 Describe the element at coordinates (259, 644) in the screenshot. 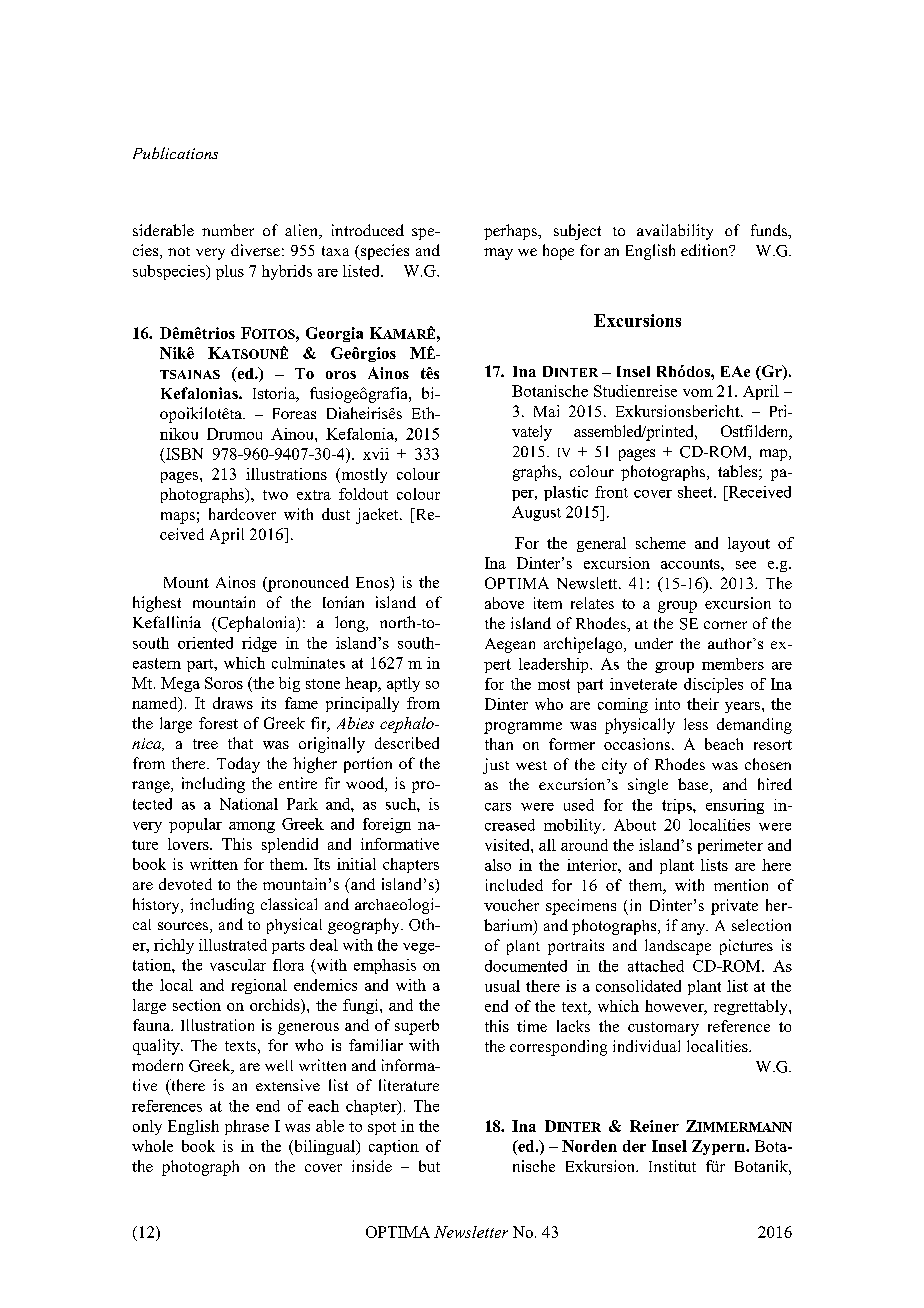

I see `ridge` at that location.
